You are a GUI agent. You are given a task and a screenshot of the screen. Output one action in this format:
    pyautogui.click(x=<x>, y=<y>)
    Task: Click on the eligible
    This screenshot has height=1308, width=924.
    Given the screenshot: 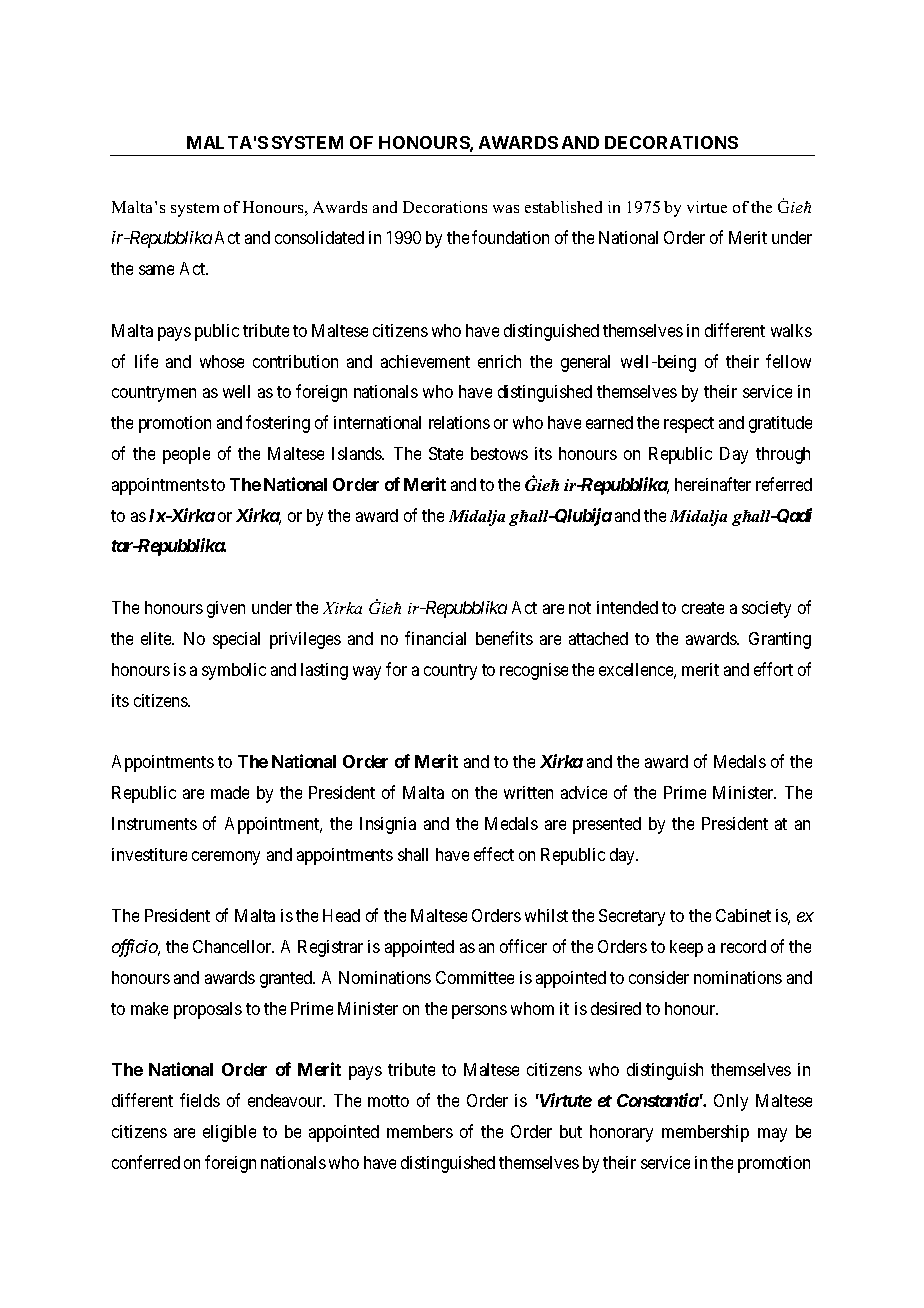 What is the action you would take?
    pyautogui.click(x=229, y=1133)
